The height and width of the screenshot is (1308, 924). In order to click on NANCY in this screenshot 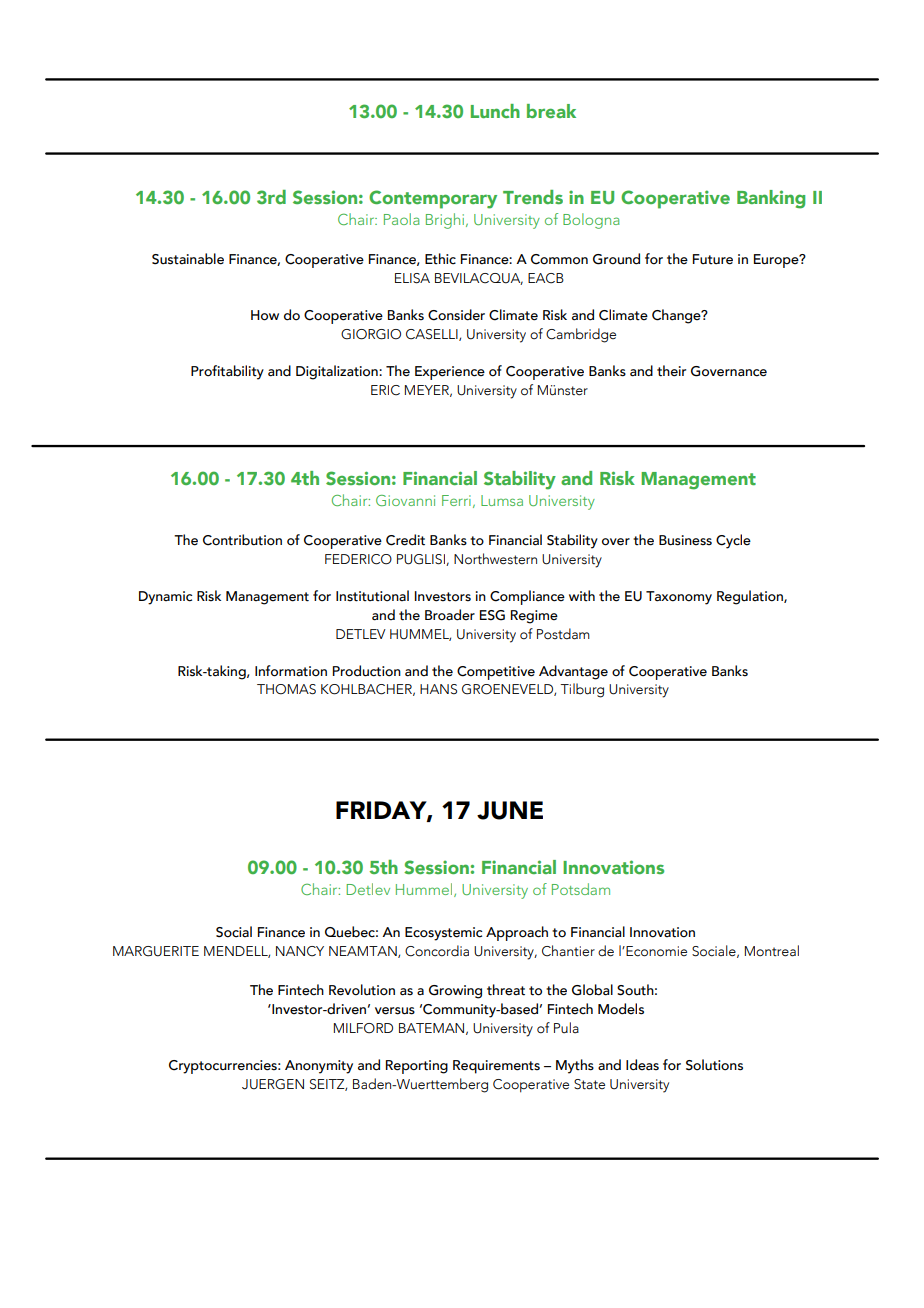, I will do `click(300, 951)`.
